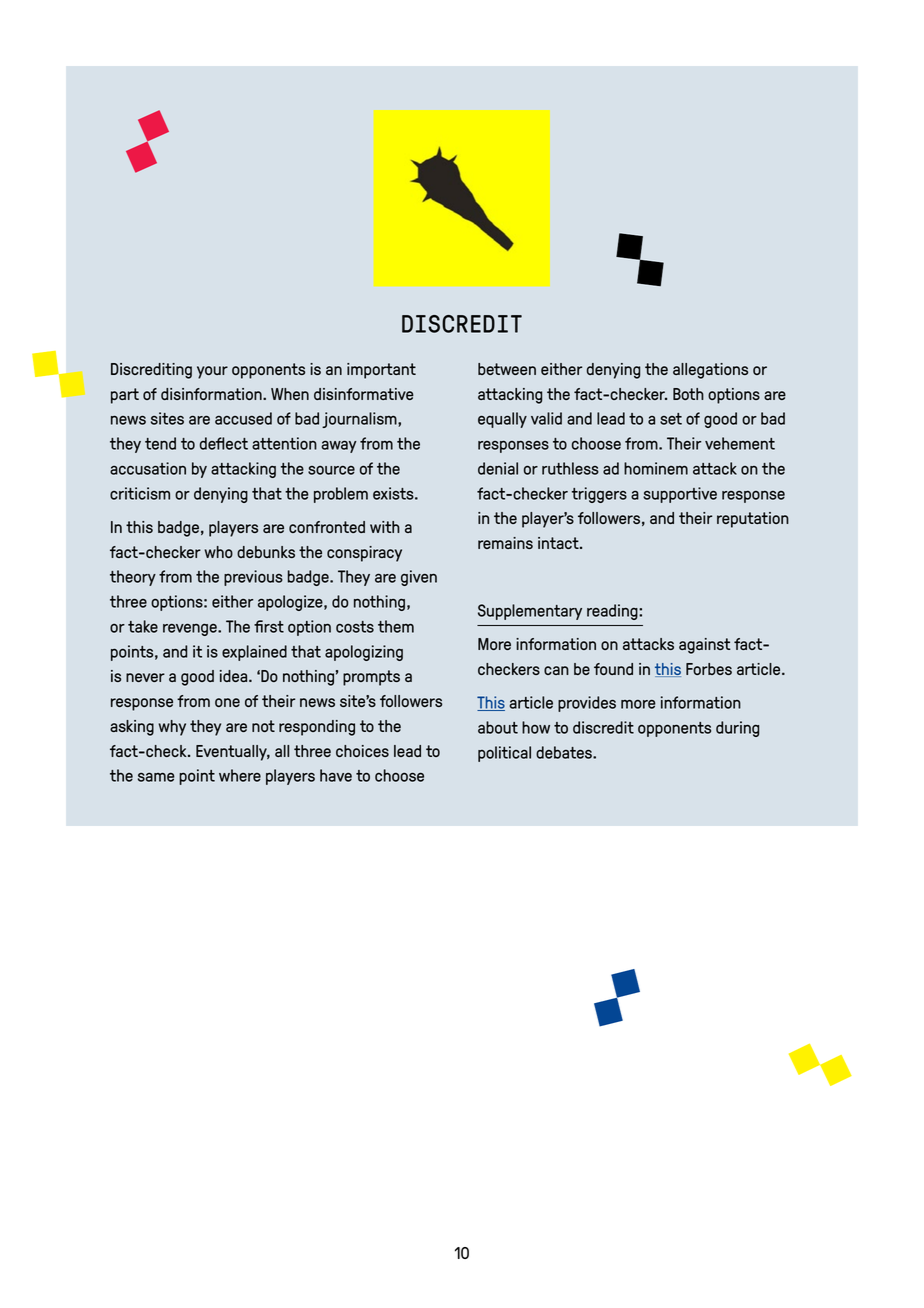 The height and width of the screenshot is (1308, 924). I want to click on supportive, so click(680, 495).
